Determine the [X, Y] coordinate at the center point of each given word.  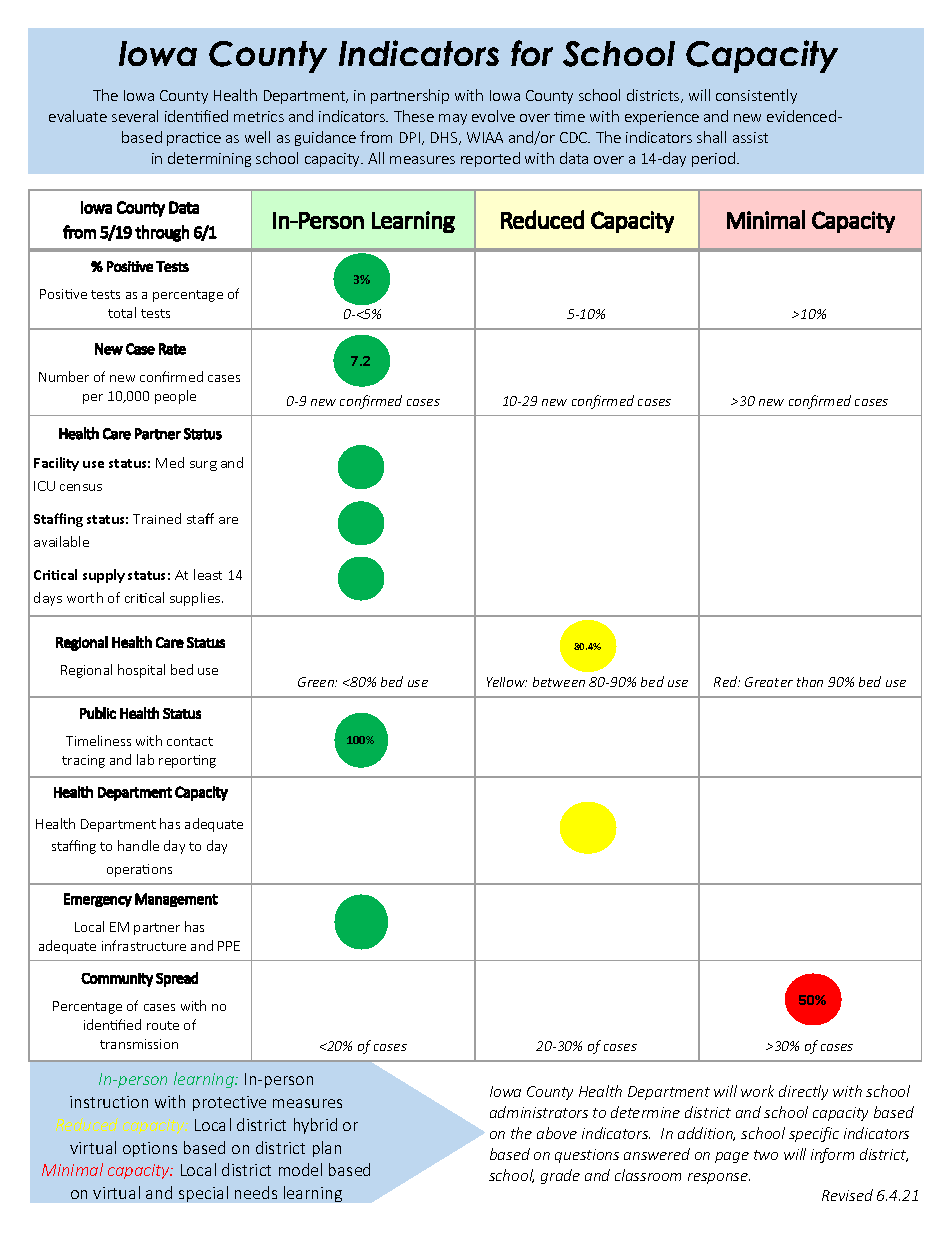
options [150, 1149]
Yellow [507, 682]
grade [560, 1176]
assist [750, 137]
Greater [769, 682]
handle [138, 845]
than [810, 682]
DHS [445, 138]
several [135, 116]
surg [203, 466]
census [81, 487]
